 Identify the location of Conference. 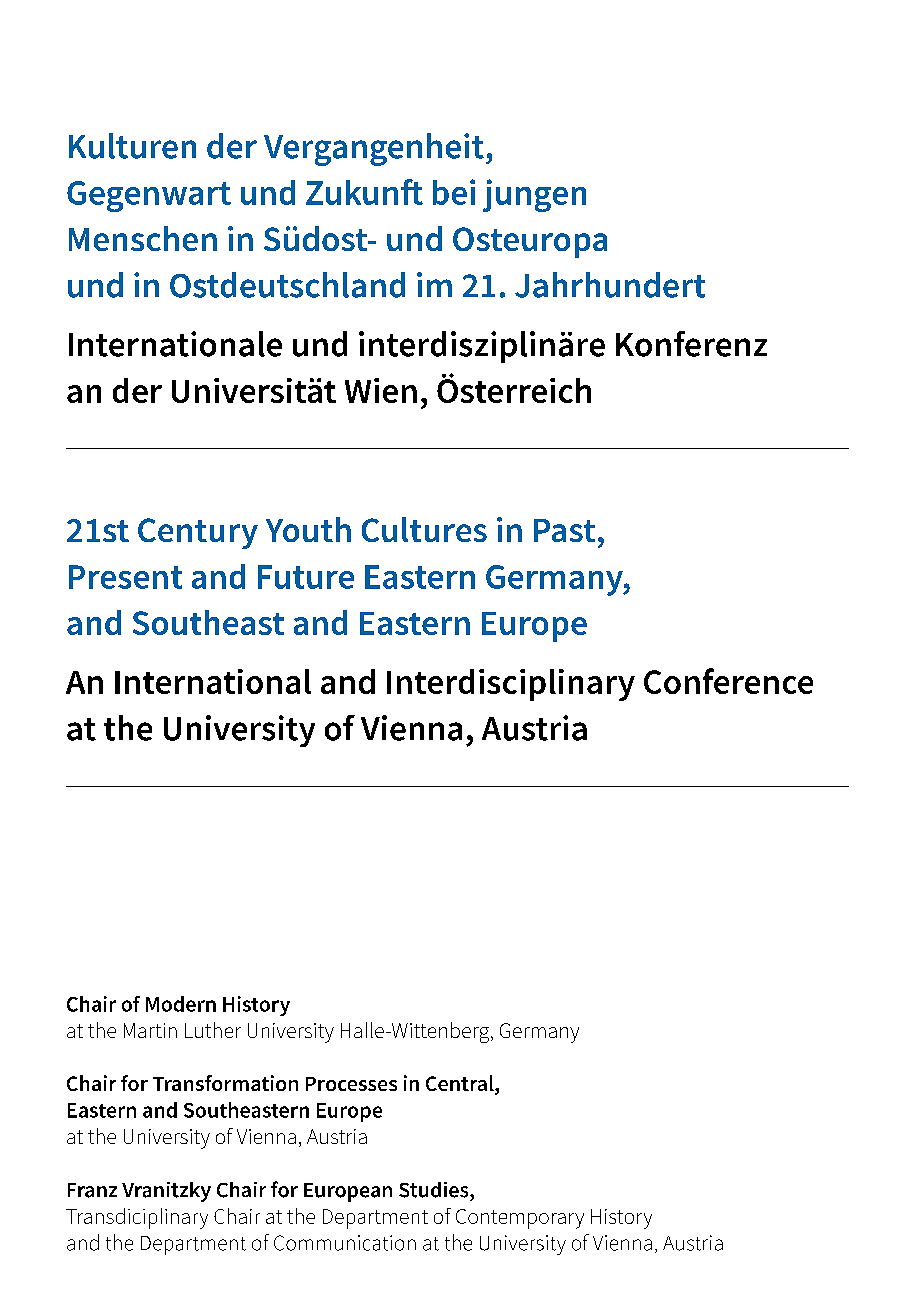
(728, 681).
